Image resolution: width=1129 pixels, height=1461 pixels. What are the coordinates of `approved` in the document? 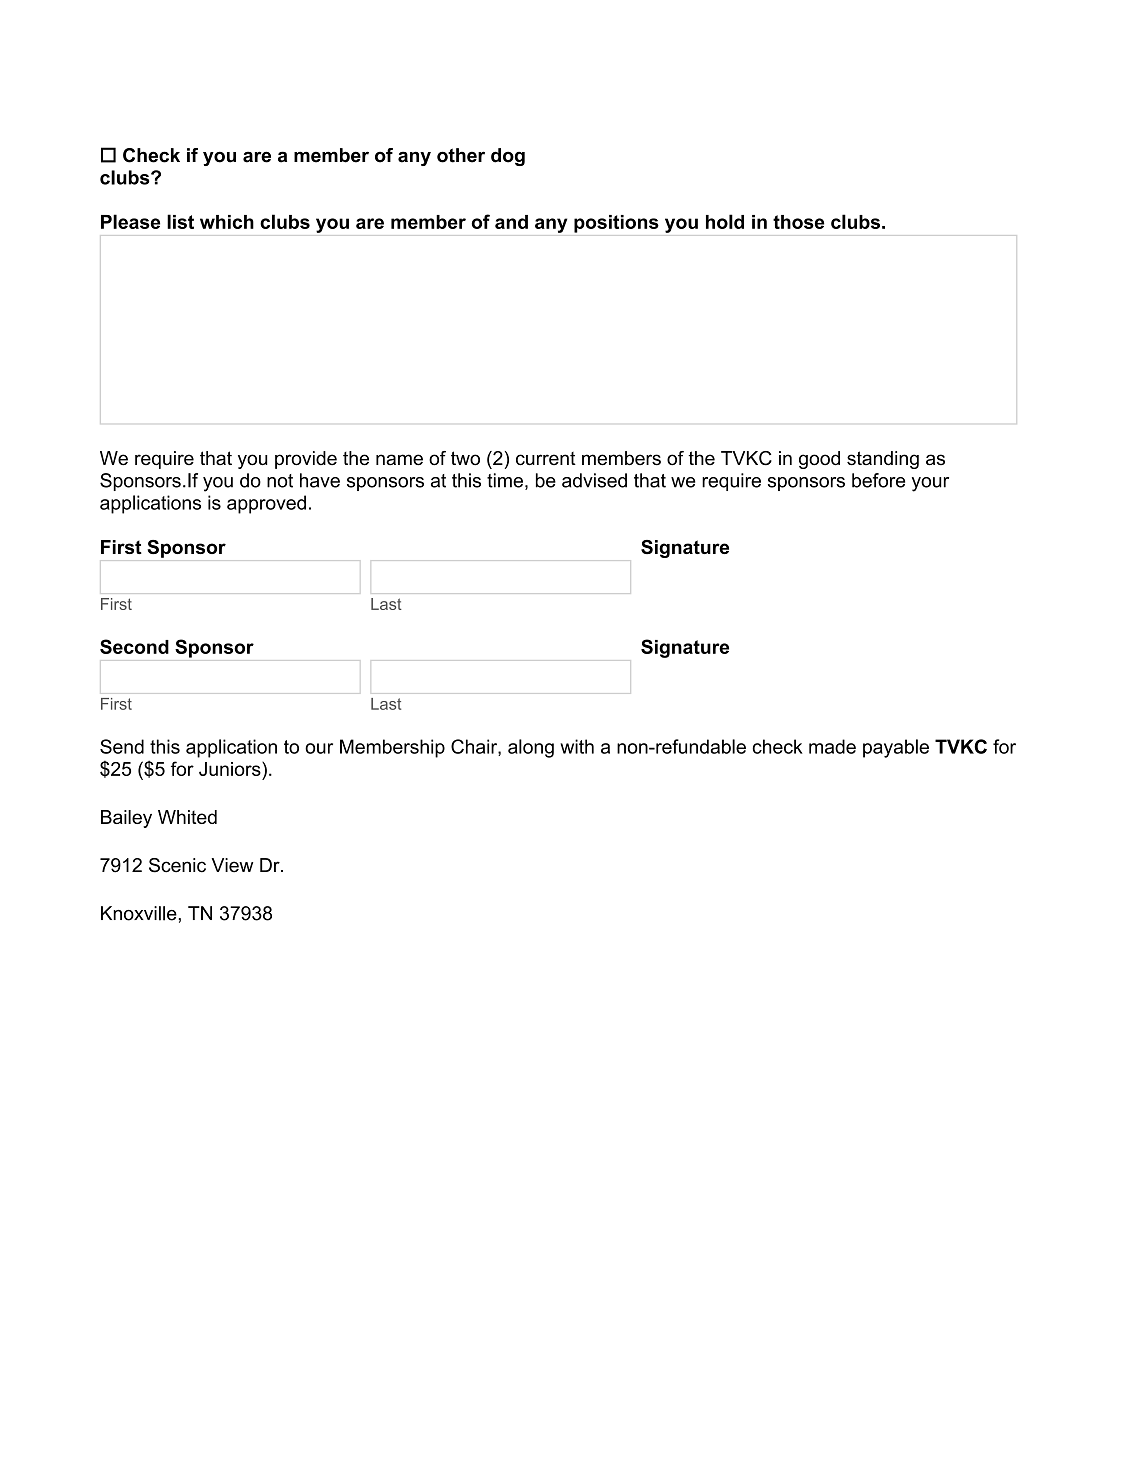 It's located at (266, 504).
